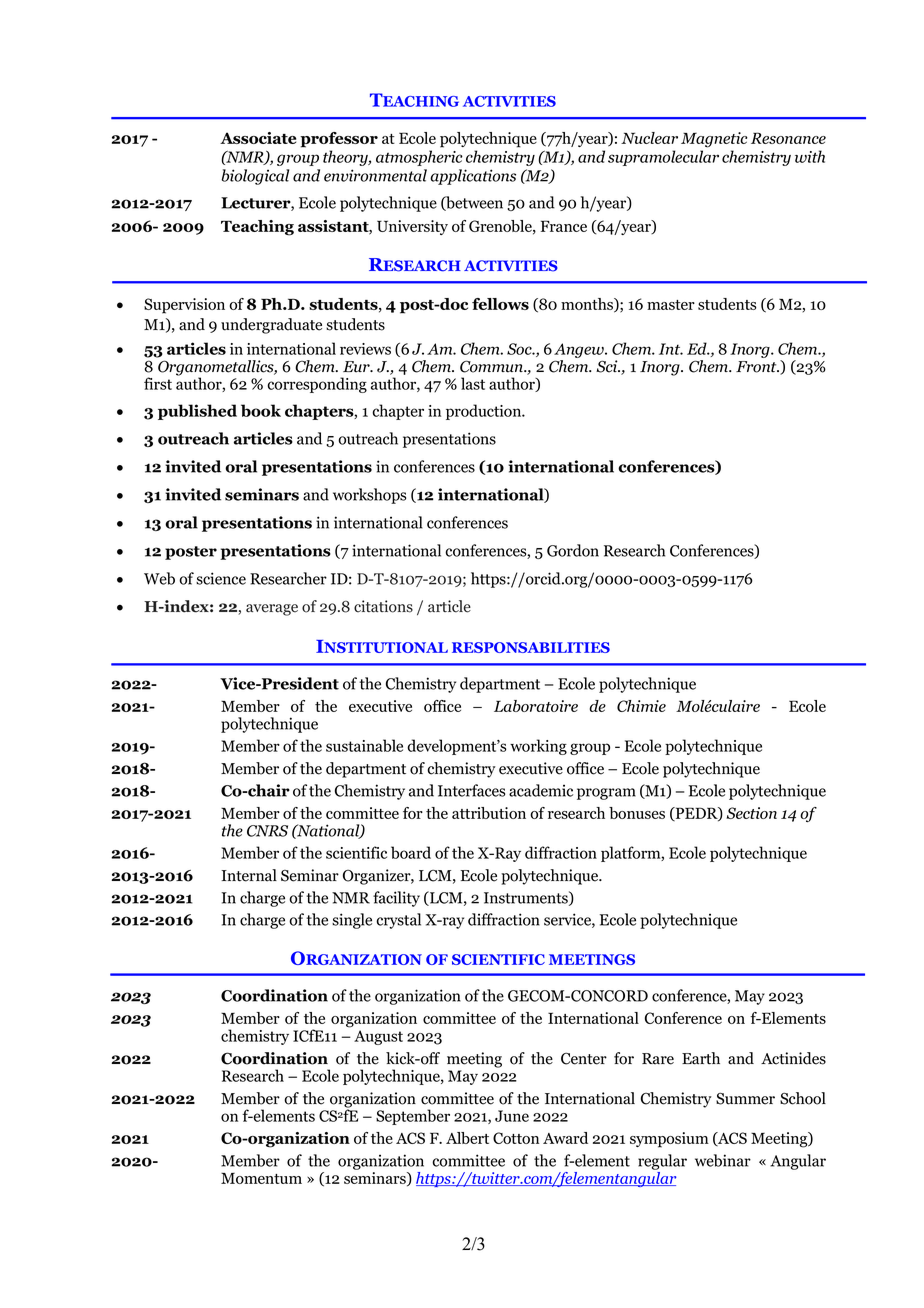  I want to click on book, so click(261, 410).
